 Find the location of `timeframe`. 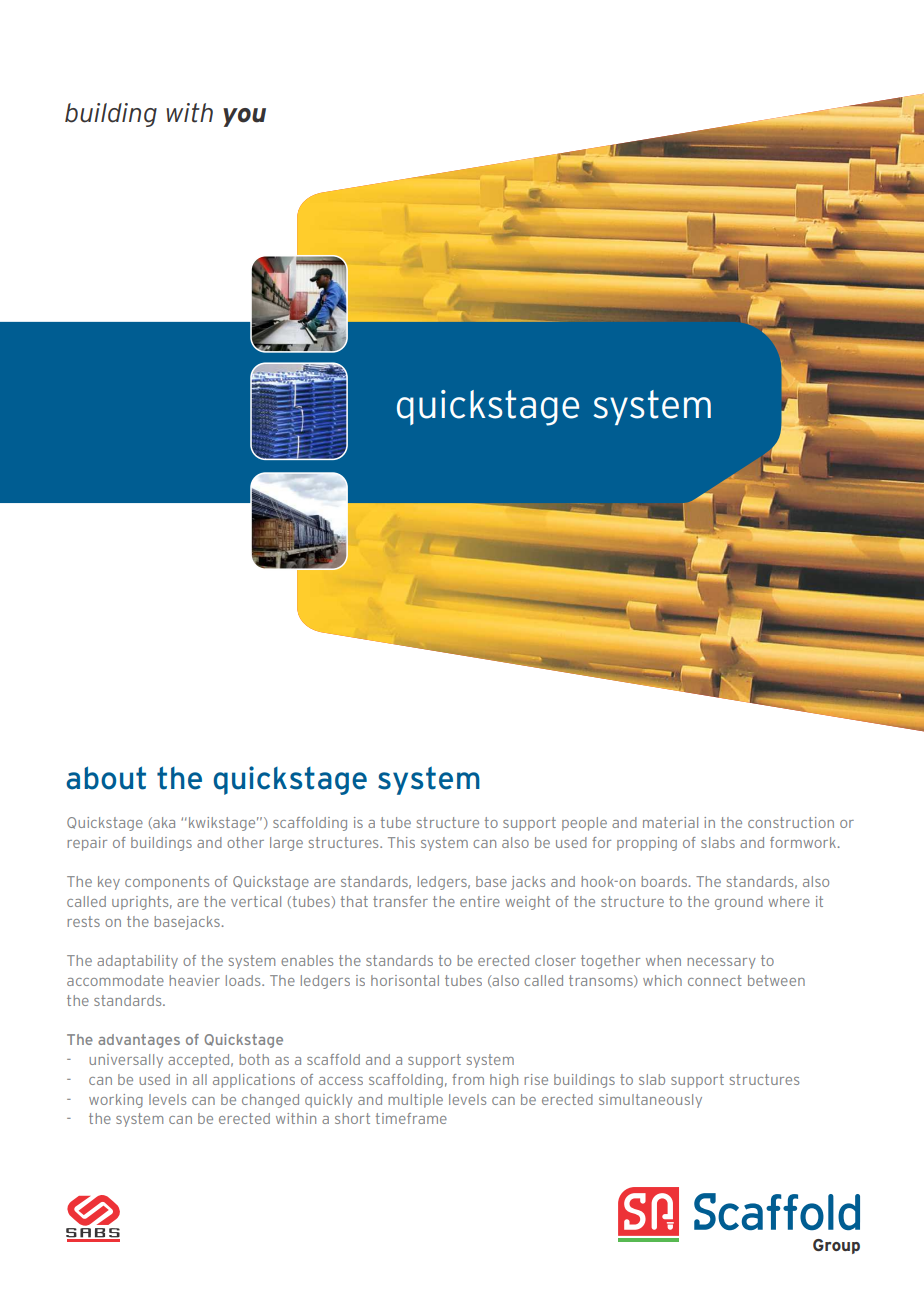

timeframe is located at coordinates (411, 1118).
